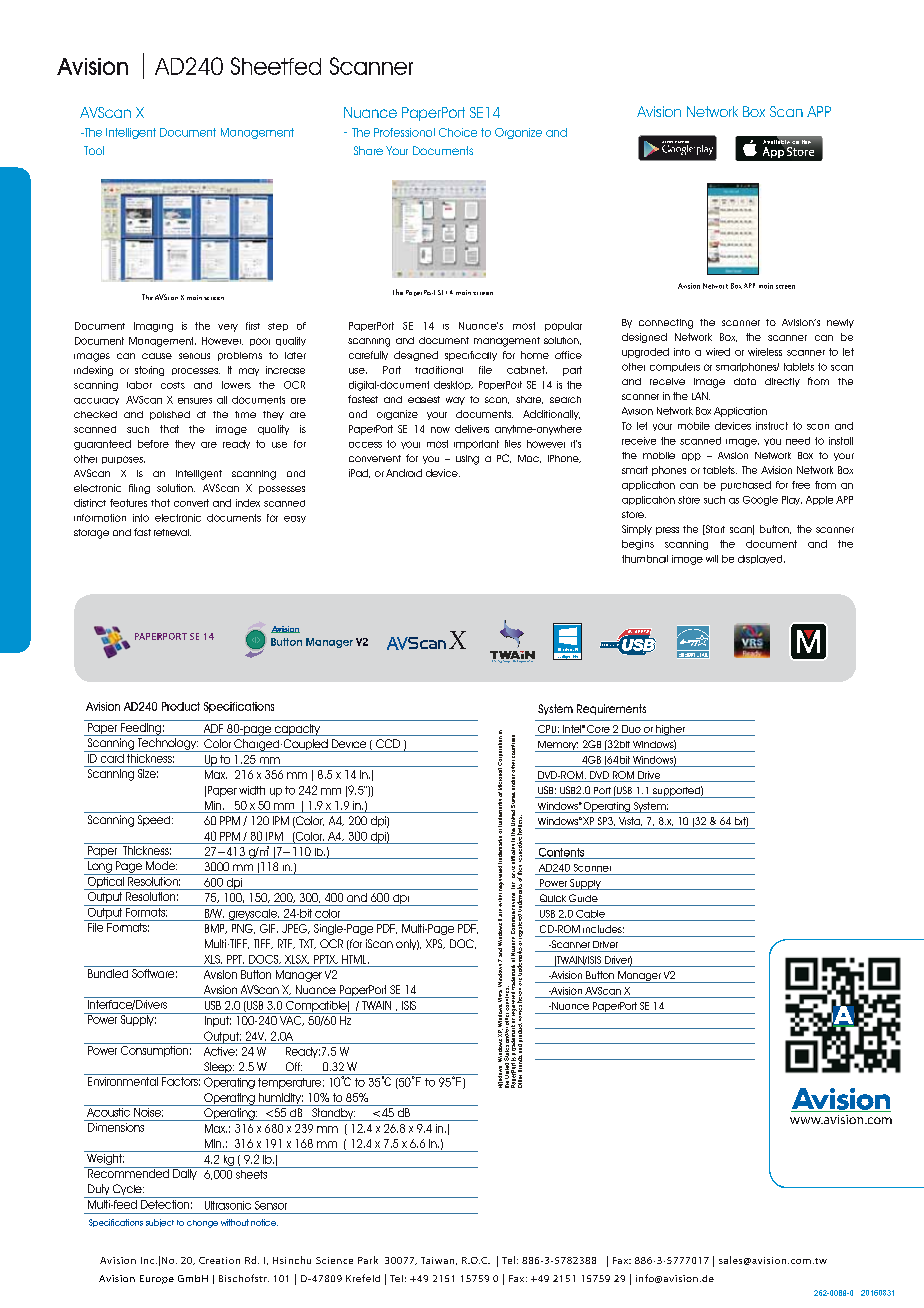  I want to click on card, so click(112, 757).
